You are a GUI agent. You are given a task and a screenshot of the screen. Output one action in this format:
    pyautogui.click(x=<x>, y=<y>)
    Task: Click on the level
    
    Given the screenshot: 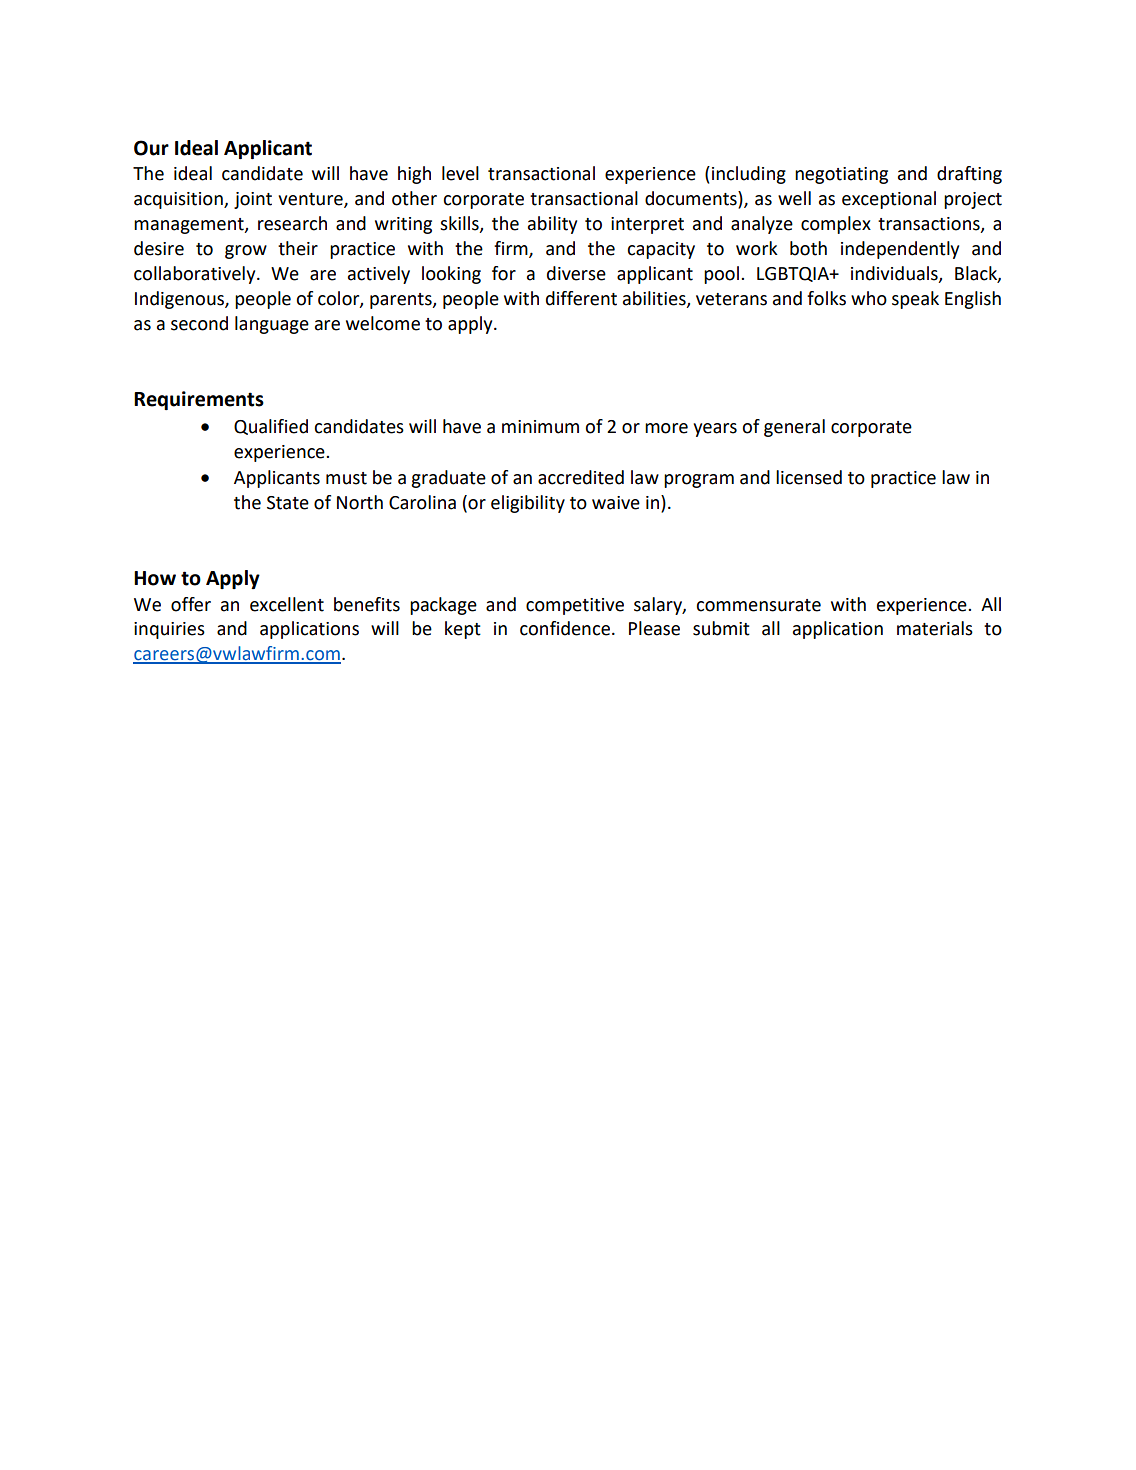 What is the action you would take?
    pyautogui.click(x=460, y=173)
